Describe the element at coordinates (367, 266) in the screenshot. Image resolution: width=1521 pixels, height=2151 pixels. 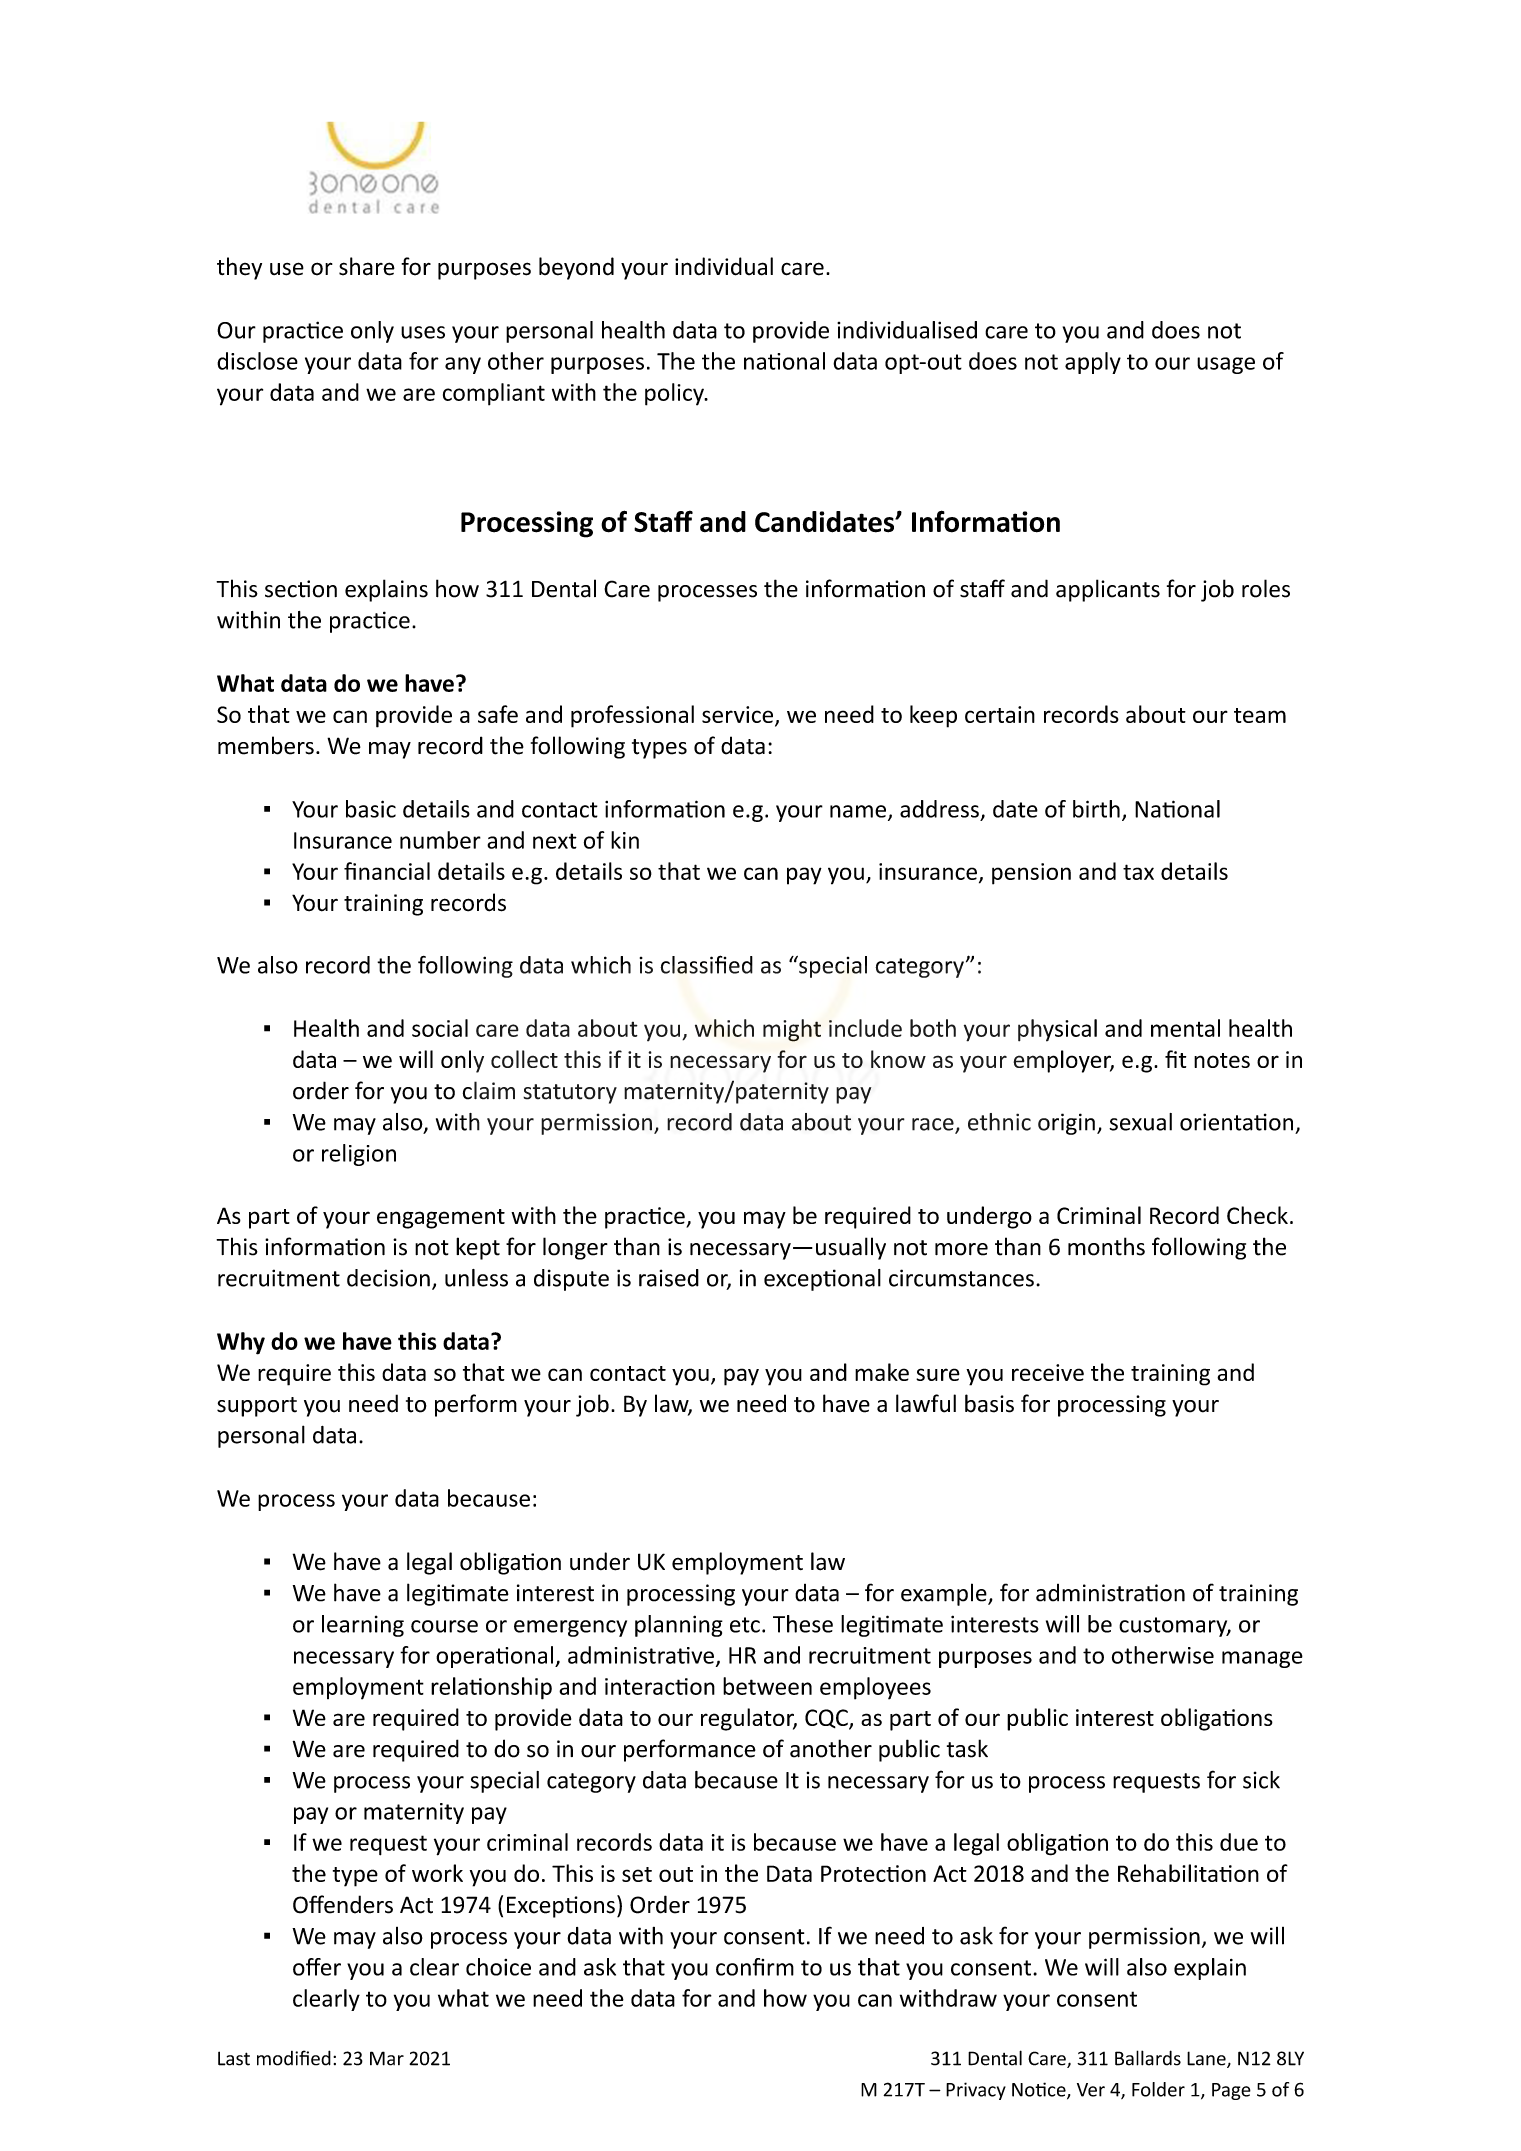
I see `share` at that location.
